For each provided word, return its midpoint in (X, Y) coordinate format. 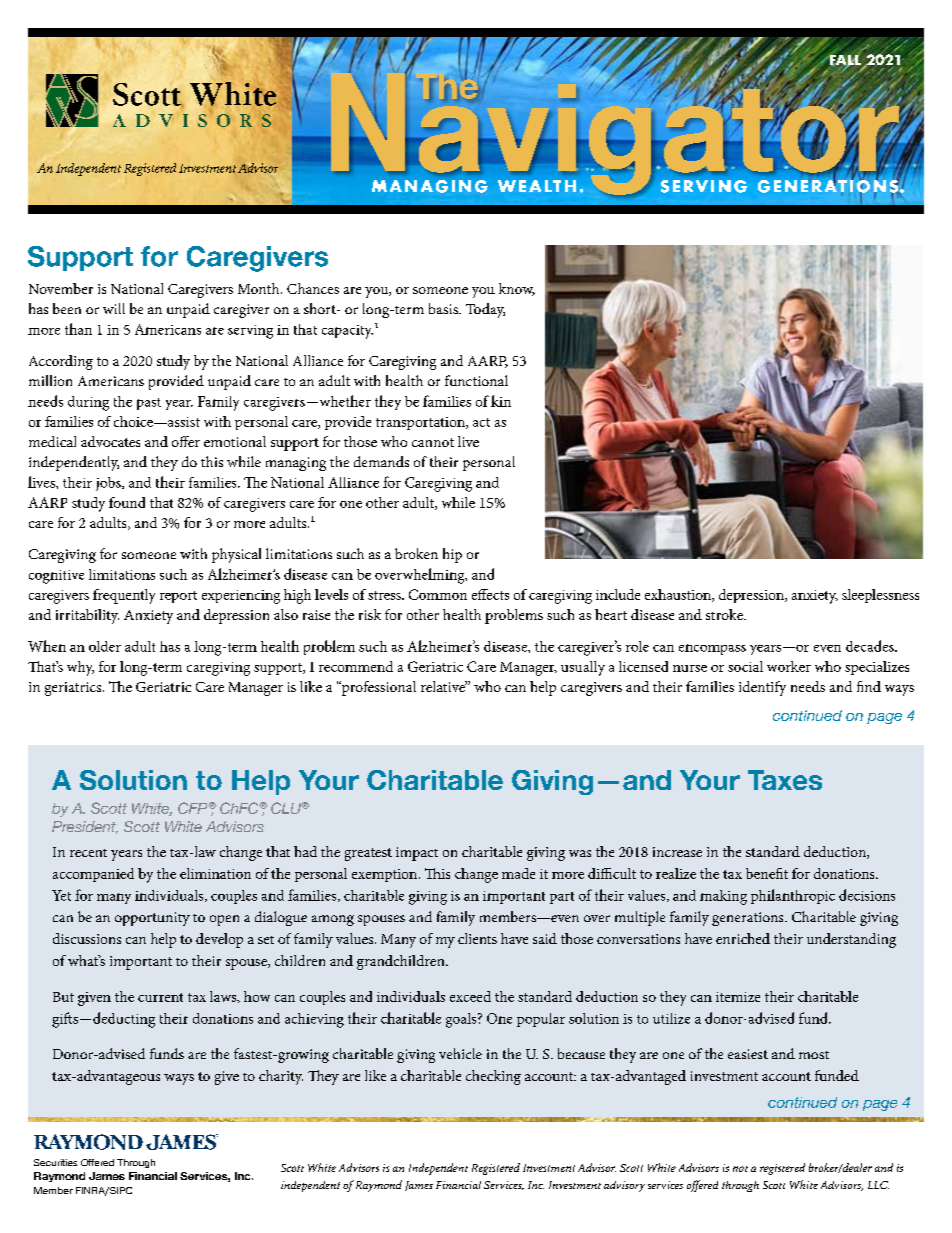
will (114, 308)
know (517, 289)
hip (452, 555)
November (61, 288)
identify (762, 688)
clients (477, 938)
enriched (743, 938)
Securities (55, 1162)
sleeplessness (880, 596)
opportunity (152, 919)
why (80, 668)
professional (377, 688)
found (127, 502)
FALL (844, 61)
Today (485, 310)
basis (444, 308)
